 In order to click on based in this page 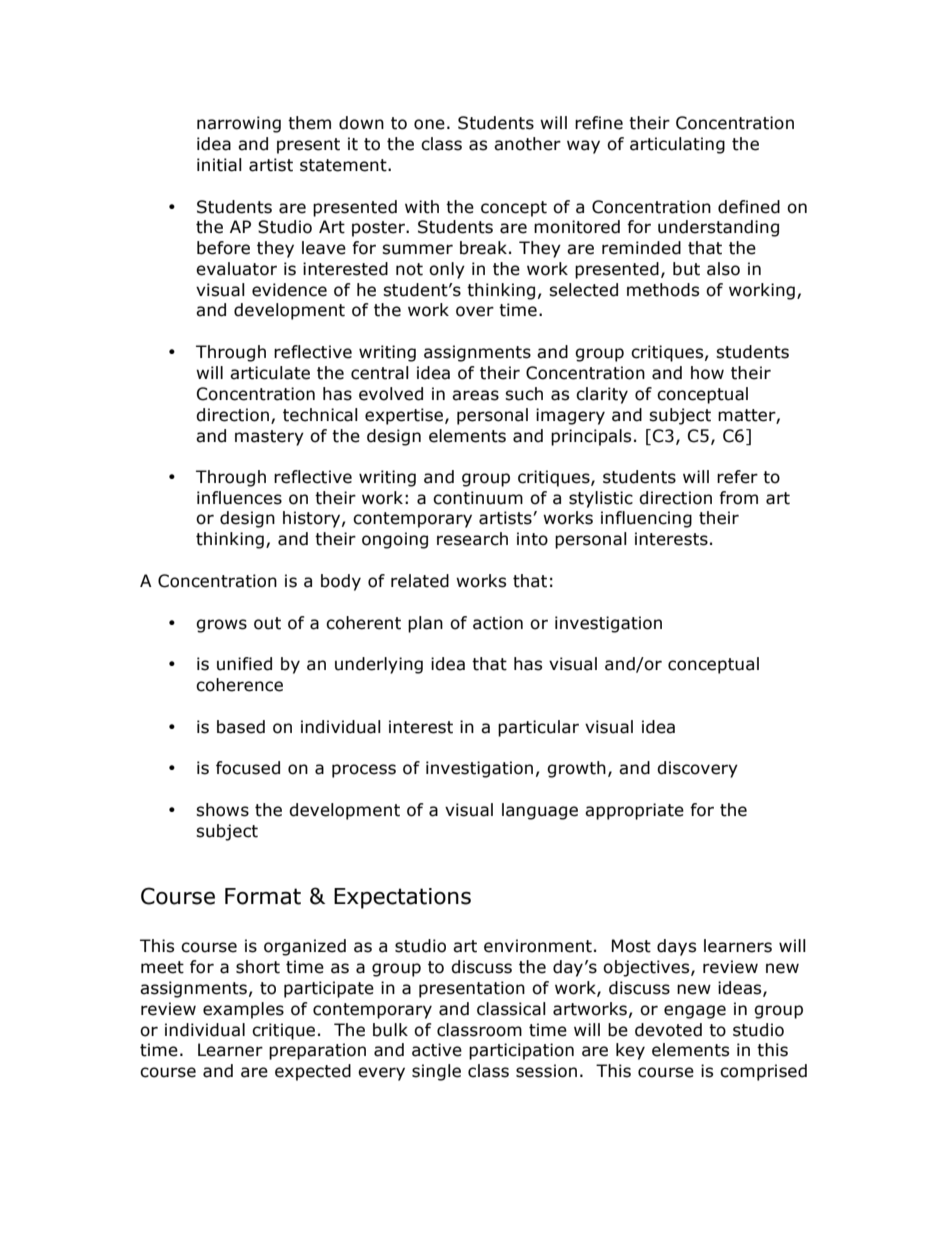, I will do `click(241, 727)`.
